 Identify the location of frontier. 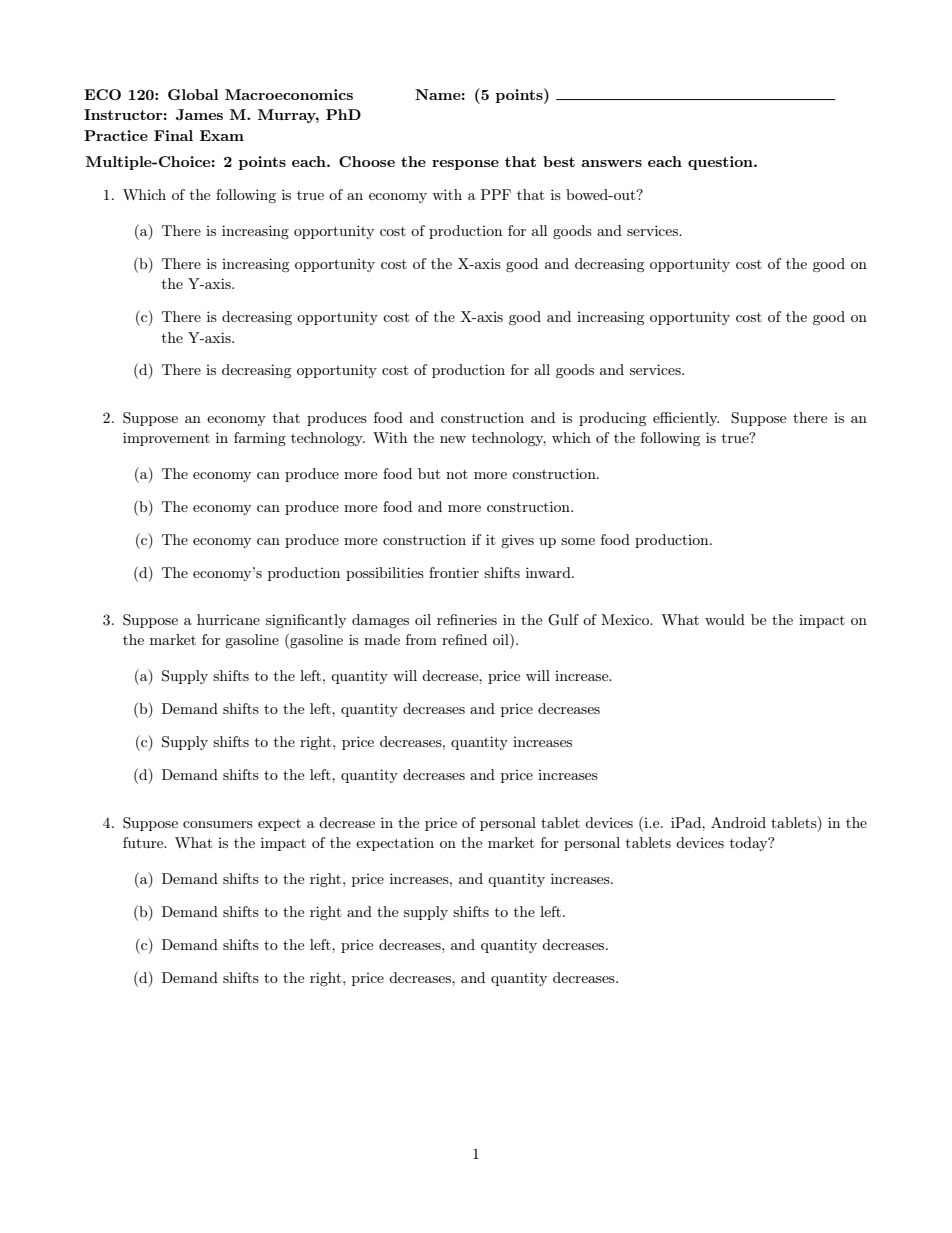
(454, 572).
